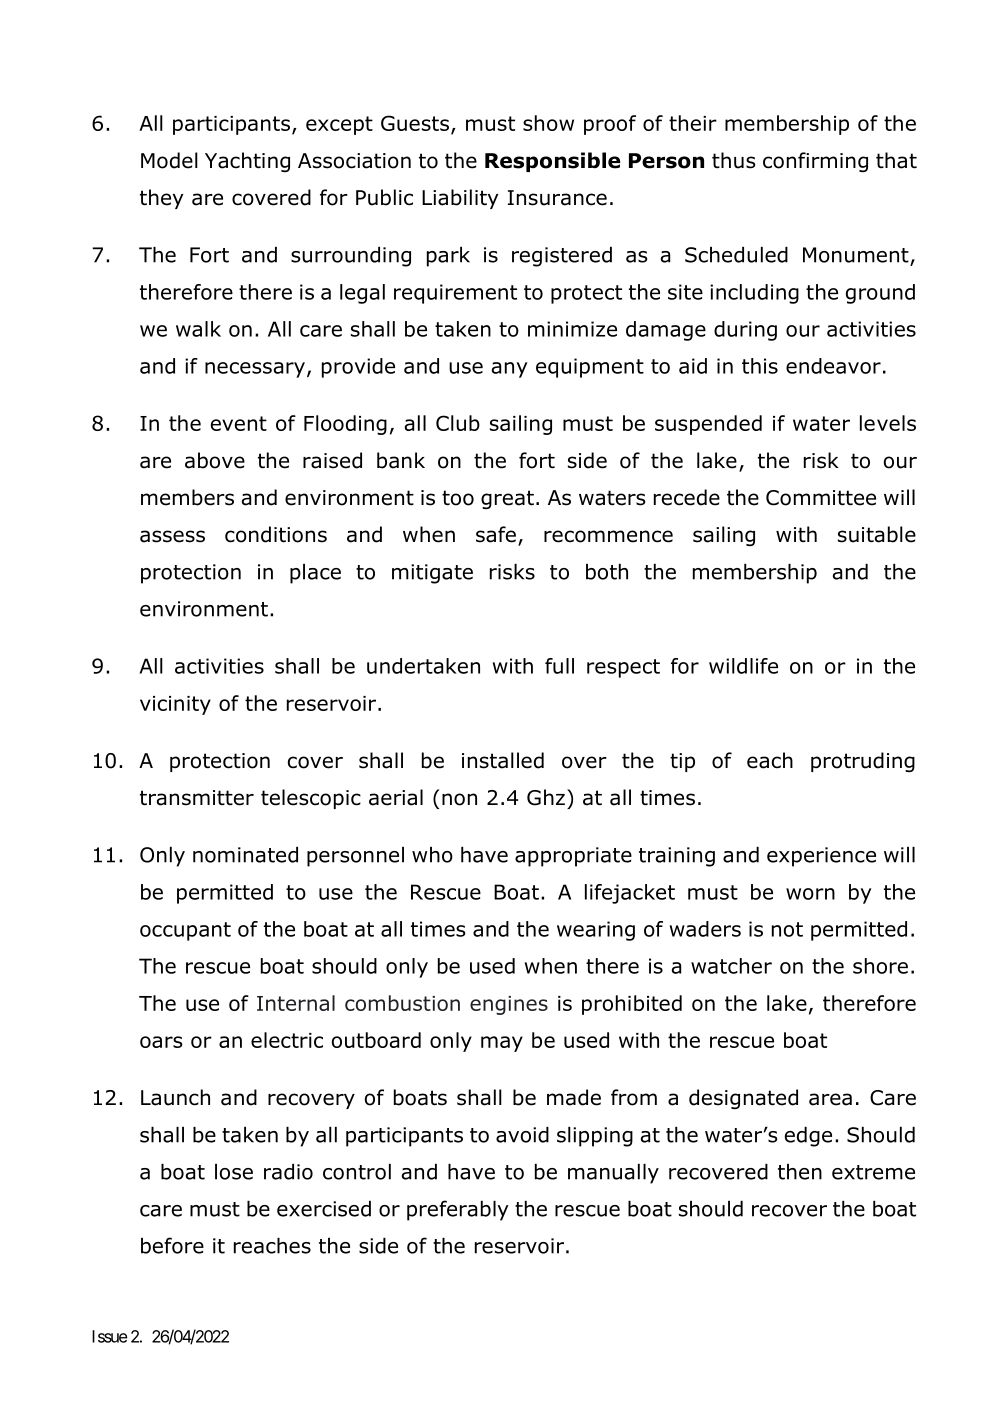 This document has height=1426, width=1008. I want to click on protruding, so click(863, 762).
